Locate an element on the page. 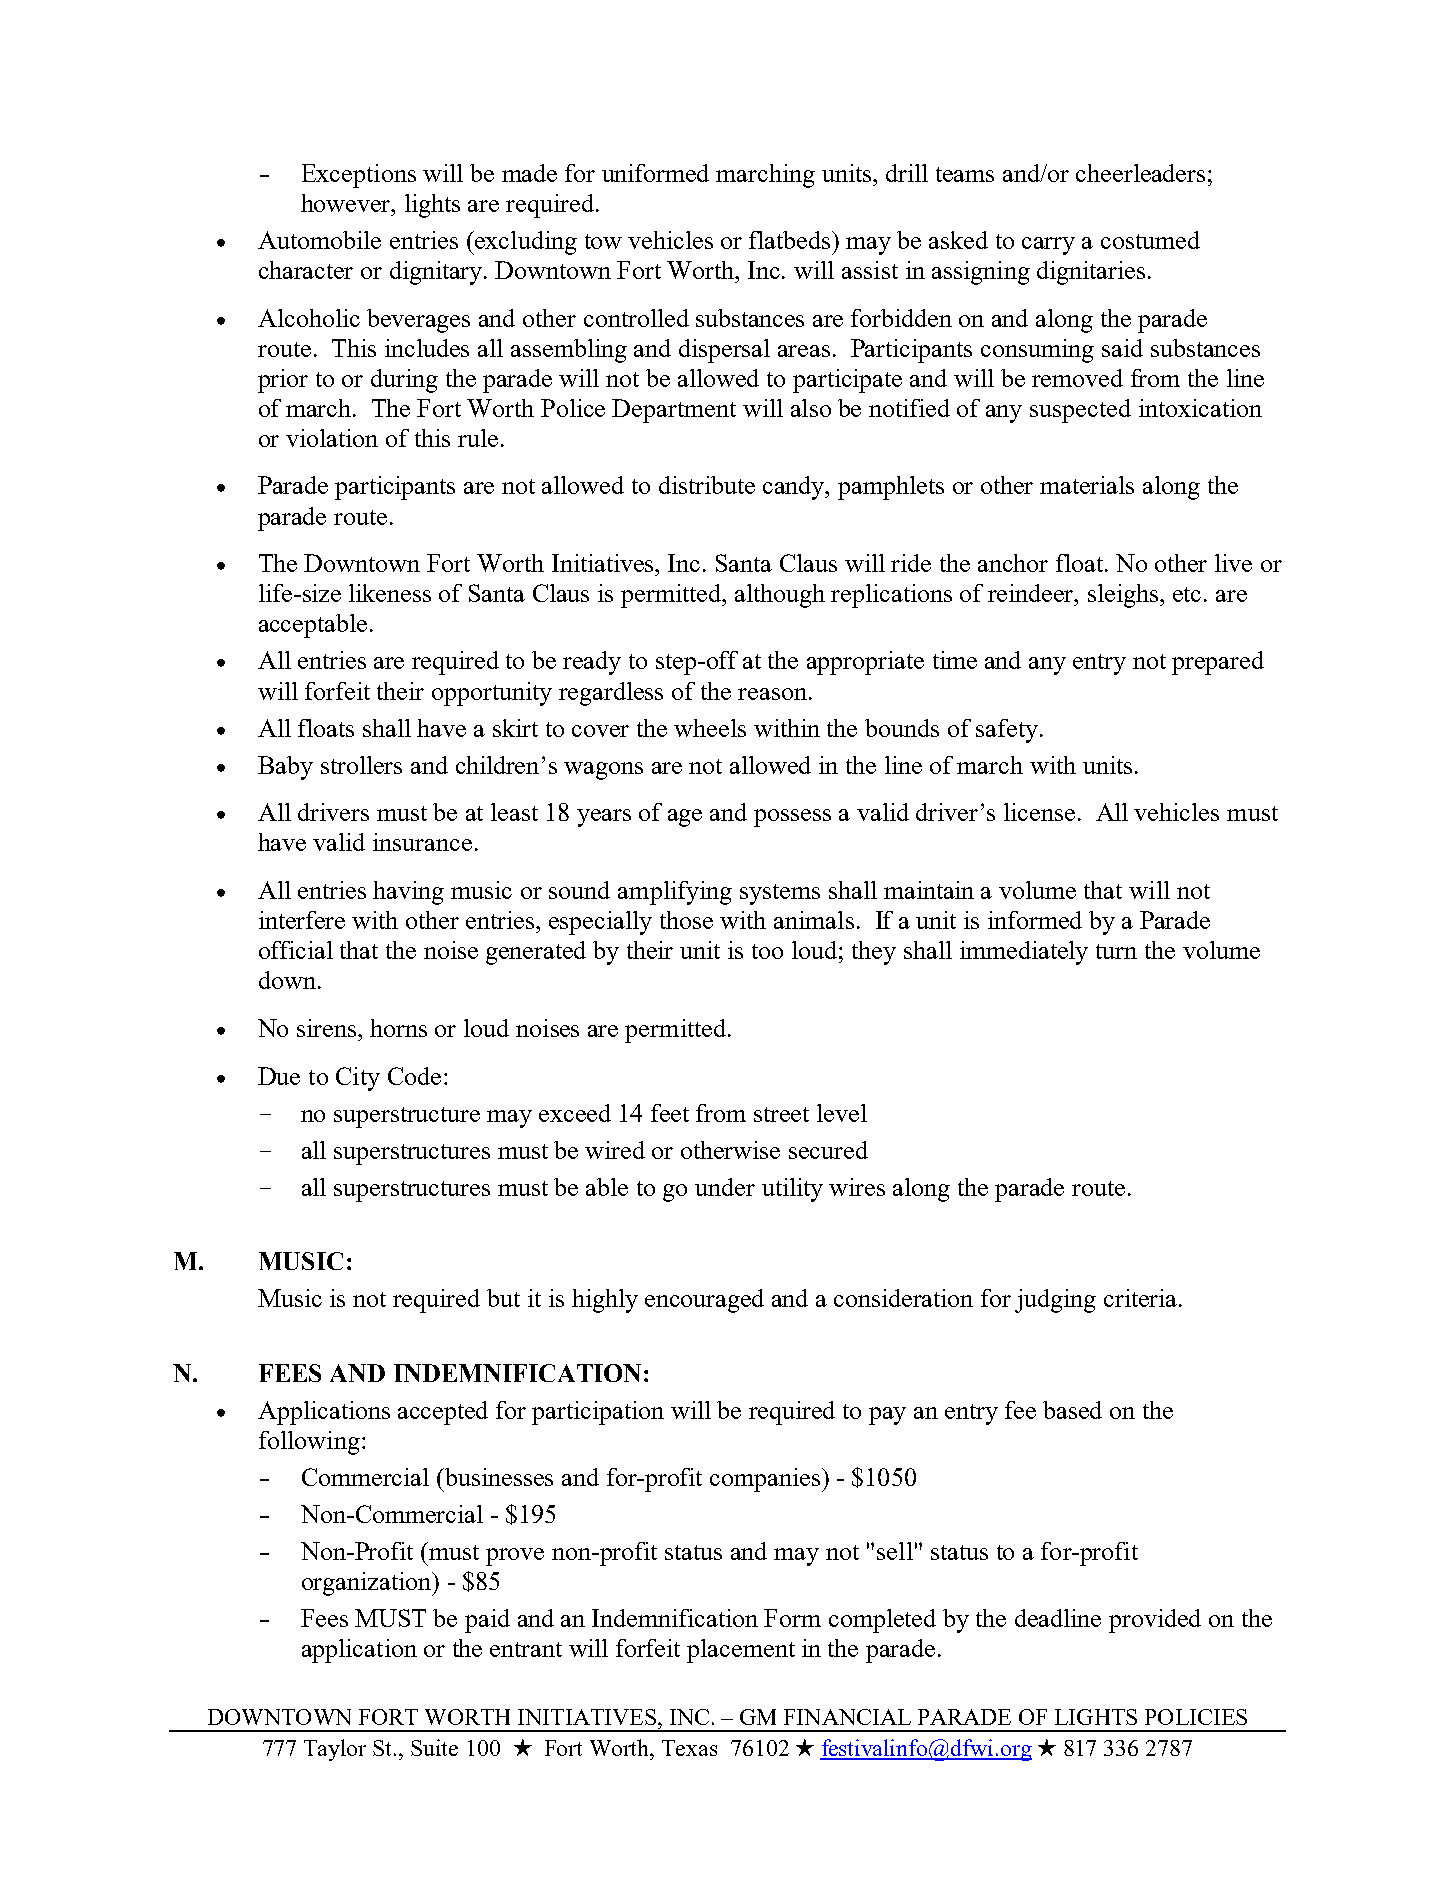 The width and height of the image is (1451, 1877). horns is located at coordinates (398, 1028).
